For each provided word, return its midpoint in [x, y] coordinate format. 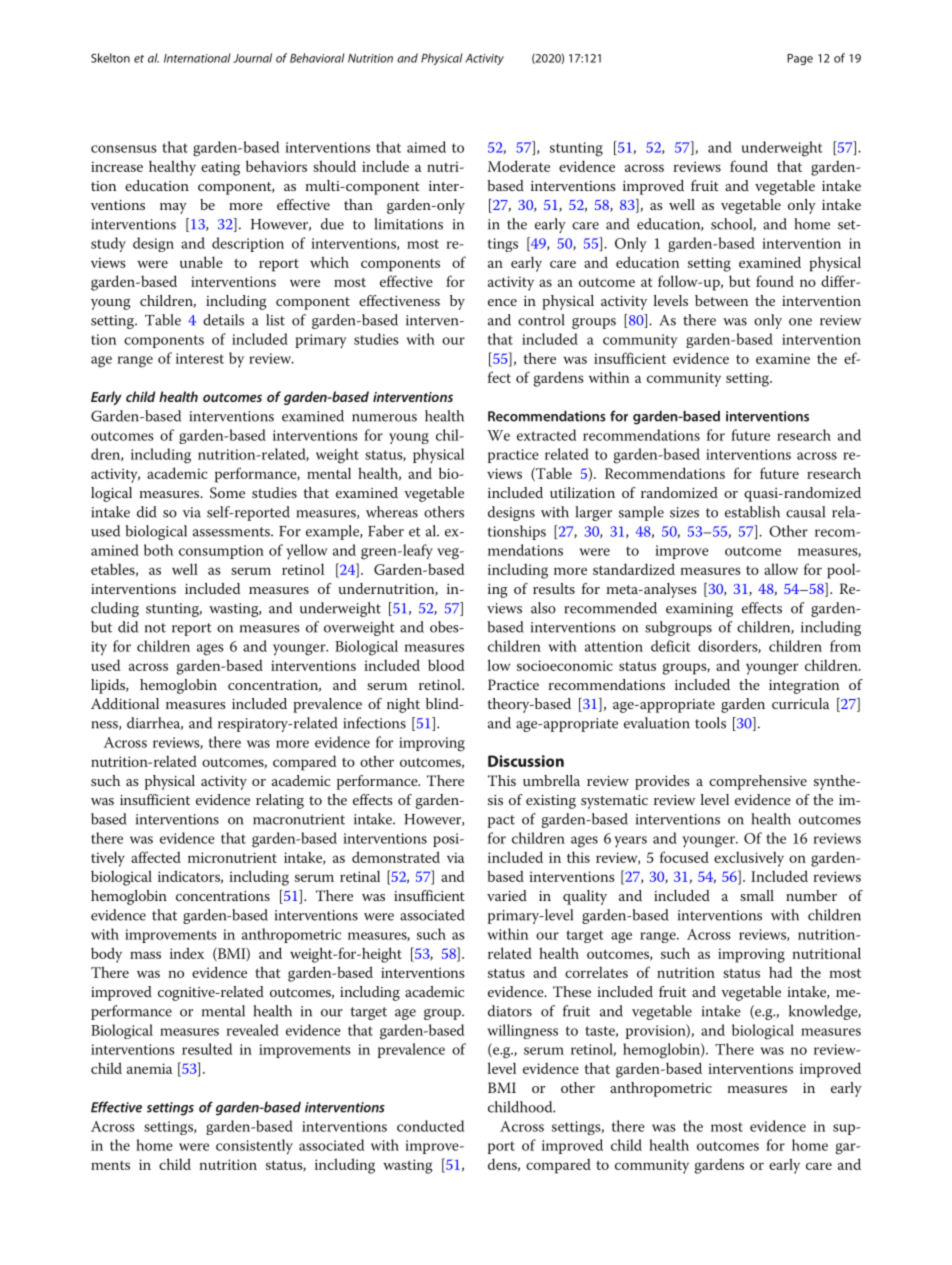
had [780, 972]
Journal [252, 58]
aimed [426, 147]
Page [800, 59]
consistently [254, 1147]
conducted [430, 1126]
